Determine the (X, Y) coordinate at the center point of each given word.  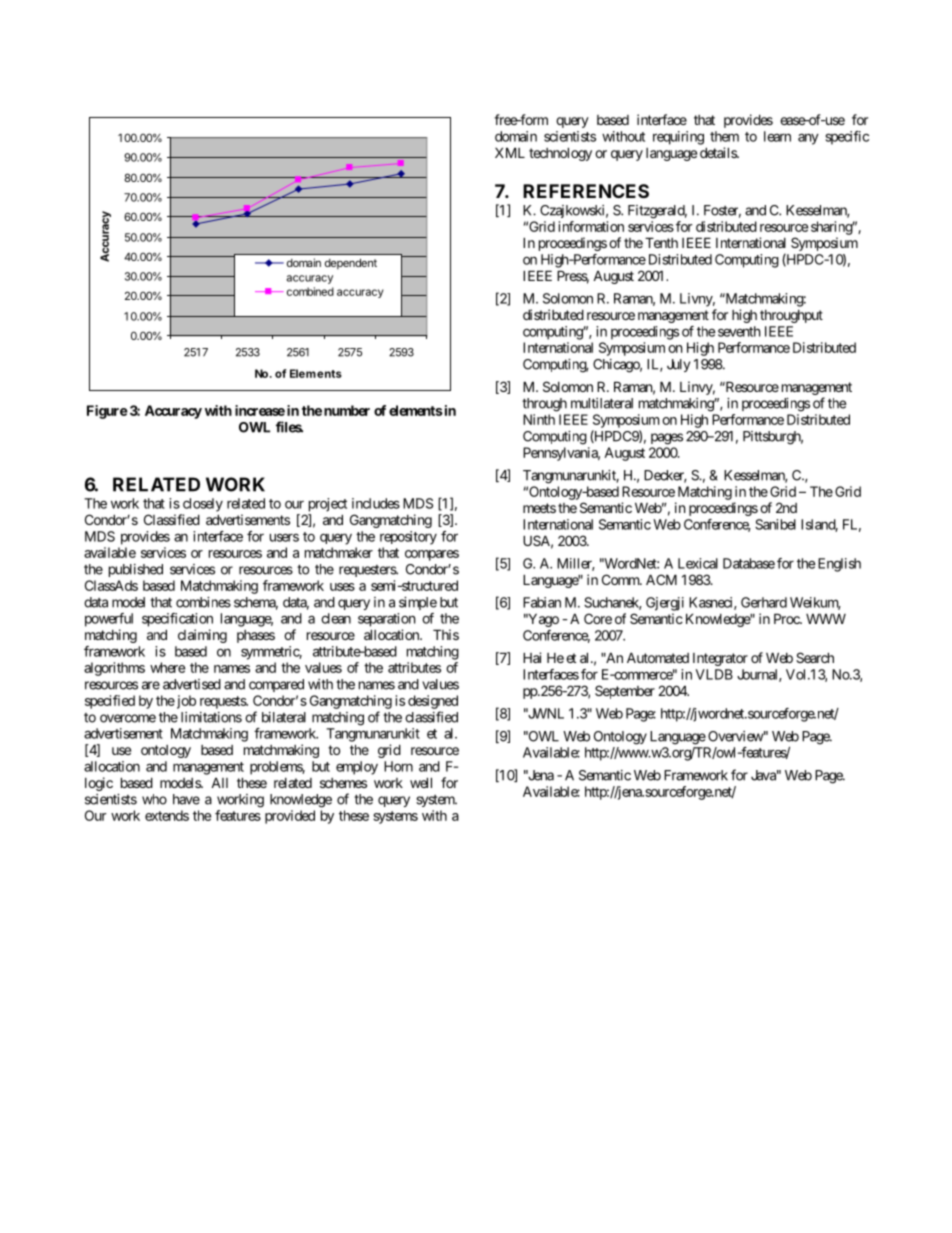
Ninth (539, 419)
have (186, 799)
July (678, 365)
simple (418, 603)
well (421, 782)
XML (510, 152)
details (719, 152)
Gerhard (764, 602)
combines (203, 602)
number (347, 410)
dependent (351, 263)
